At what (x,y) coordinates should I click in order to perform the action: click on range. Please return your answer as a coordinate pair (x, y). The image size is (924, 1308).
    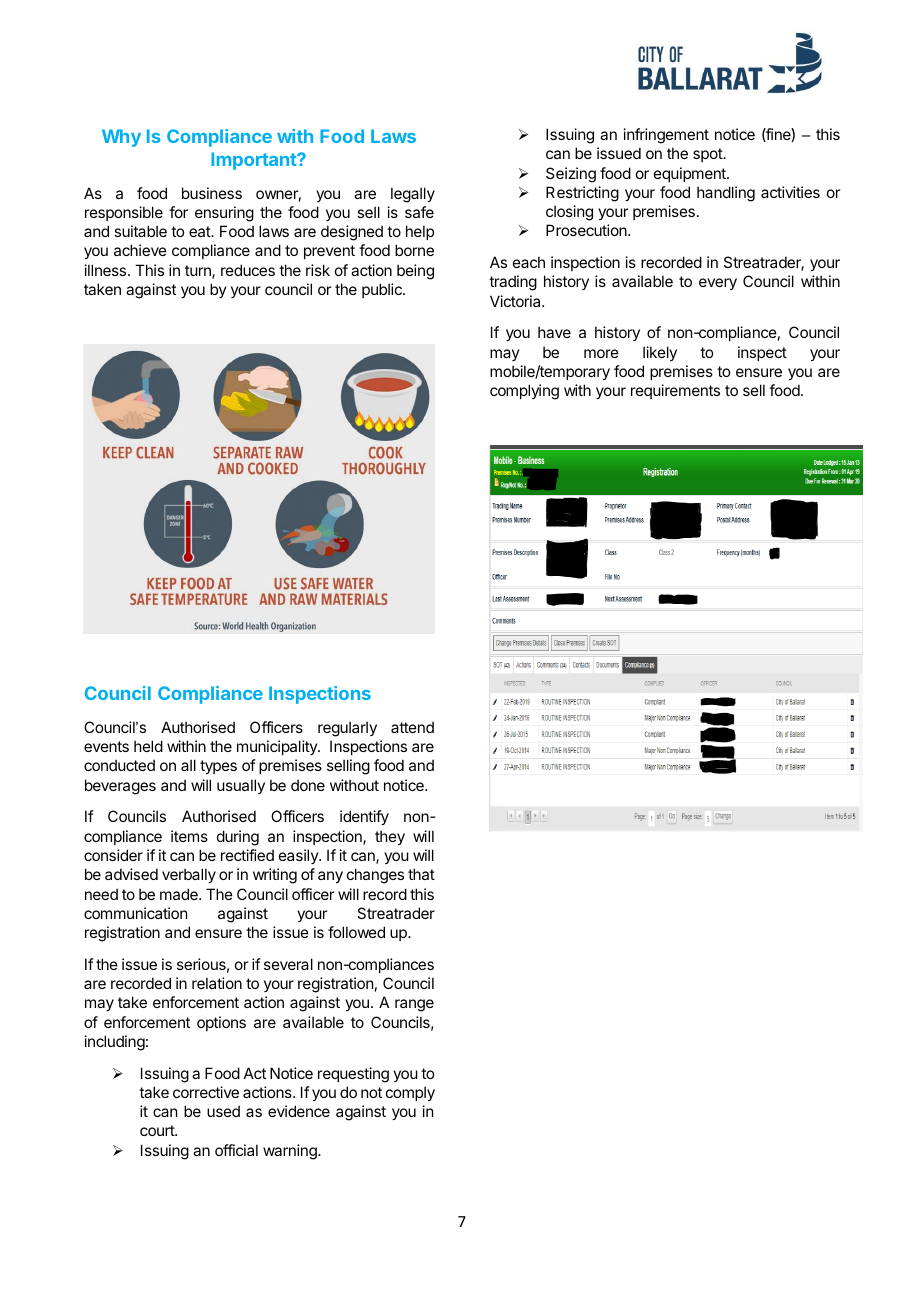
    Looking at the image, I should click on (414, 1005).
